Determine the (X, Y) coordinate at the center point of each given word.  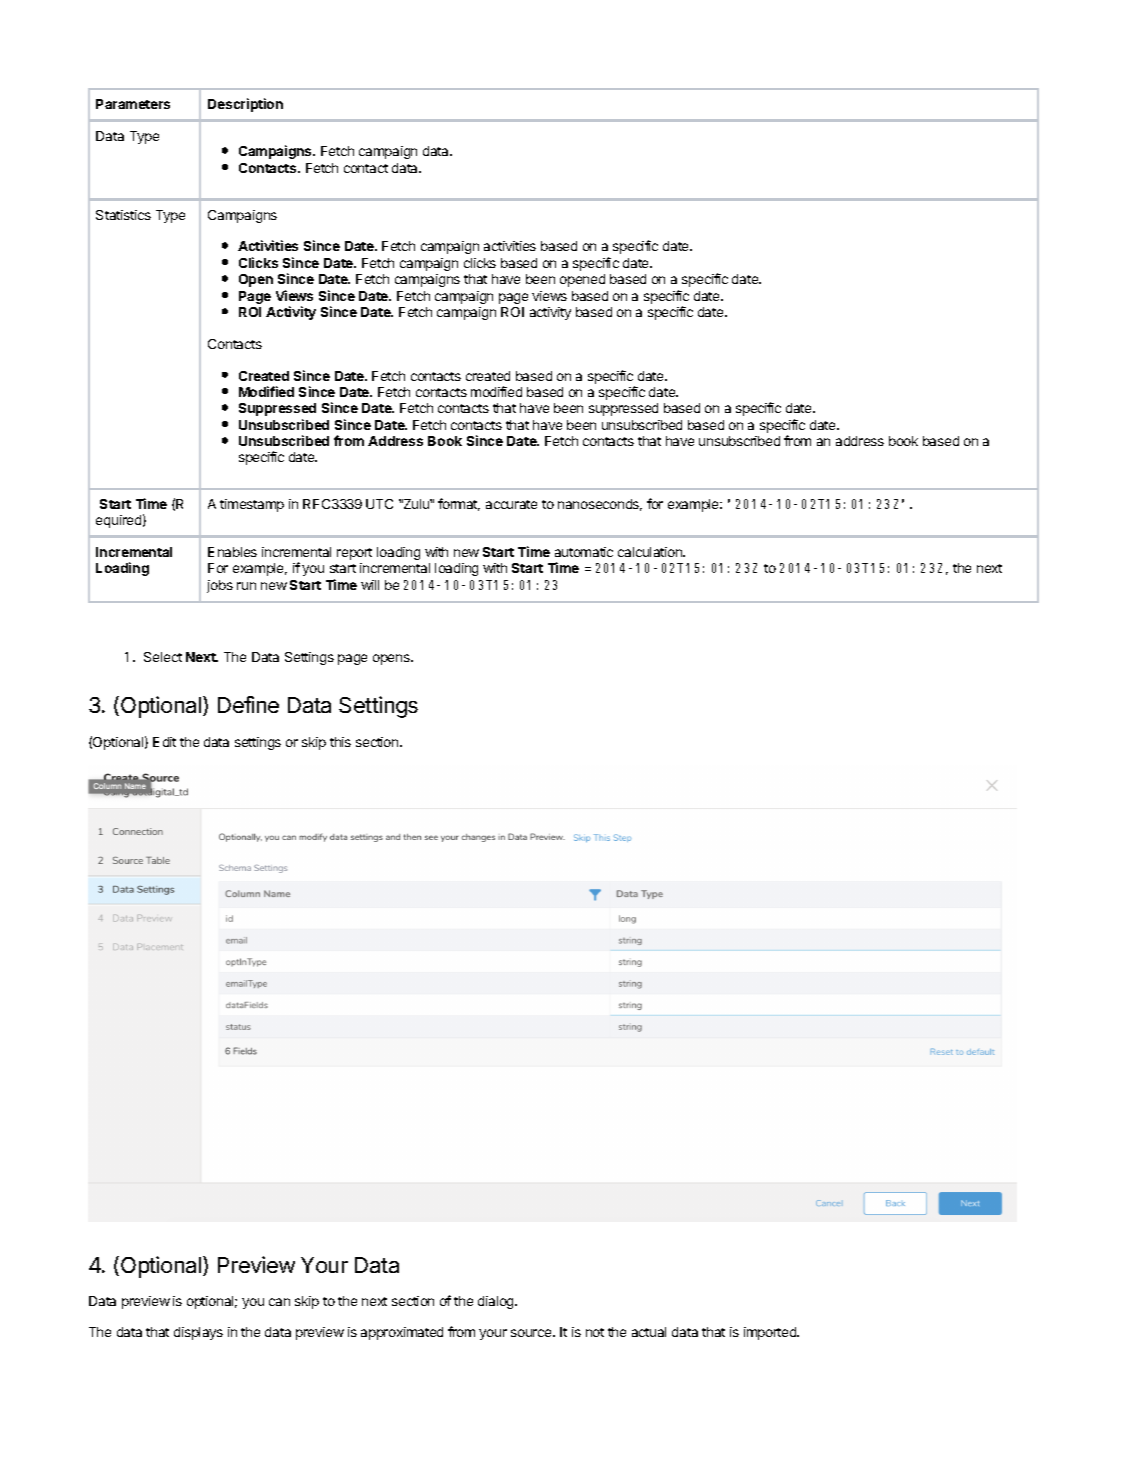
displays (198, 1333)
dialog (497, 1302)
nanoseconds (600, 505)
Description (245, 105)
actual (649, 1332)
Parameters (133, 104)
